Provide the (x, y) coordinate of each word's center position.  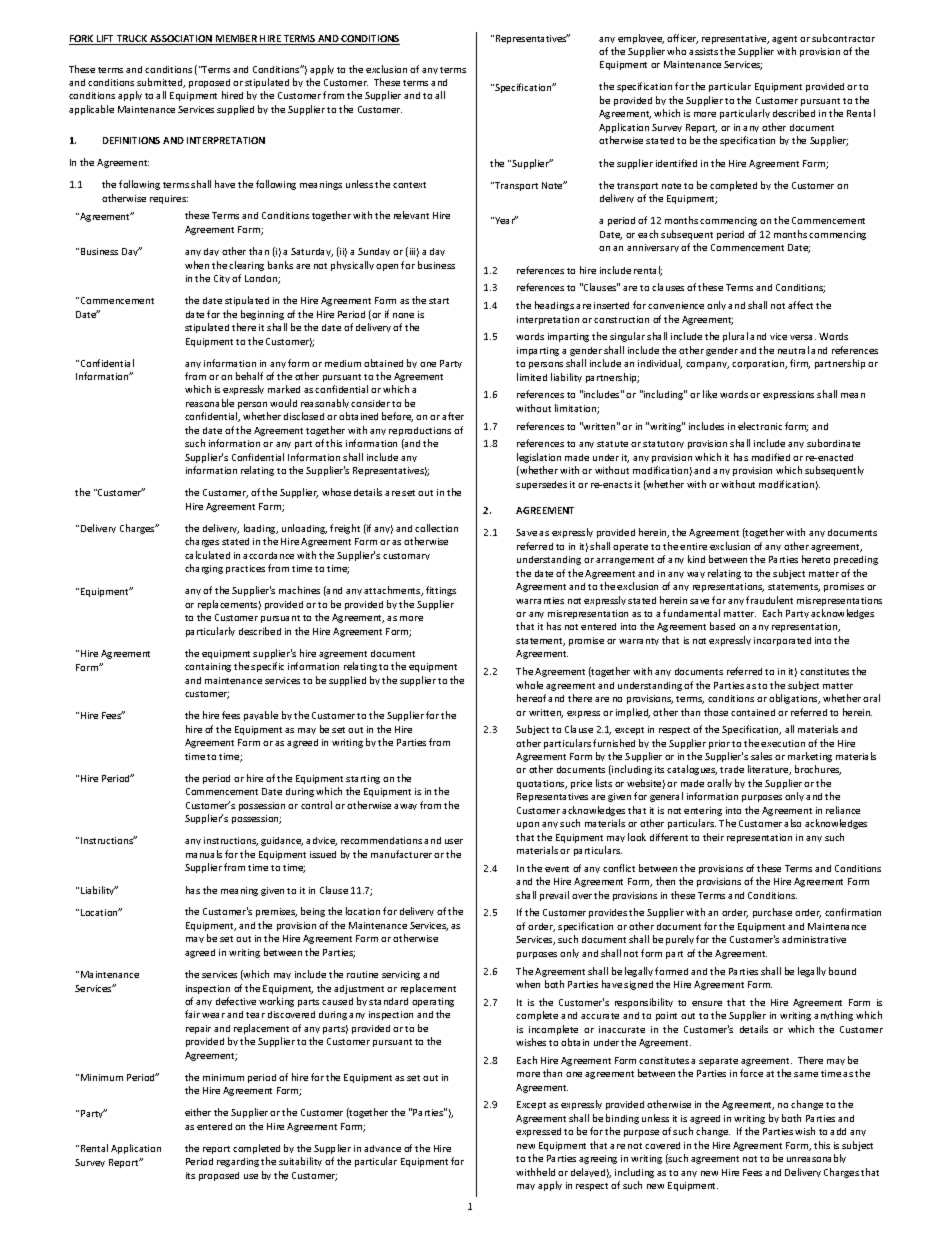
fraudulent (769, 600)
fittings (441, 591)
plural (735, 337)
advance (382, 1148)
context (409, 185)
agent (784, 40)
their (713, 837)
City (222, 279)
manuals (204, 854)
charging (204, 569)
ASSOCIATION (181, 40)
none (403, 315)
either (198, 1112)
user (454, 841)
